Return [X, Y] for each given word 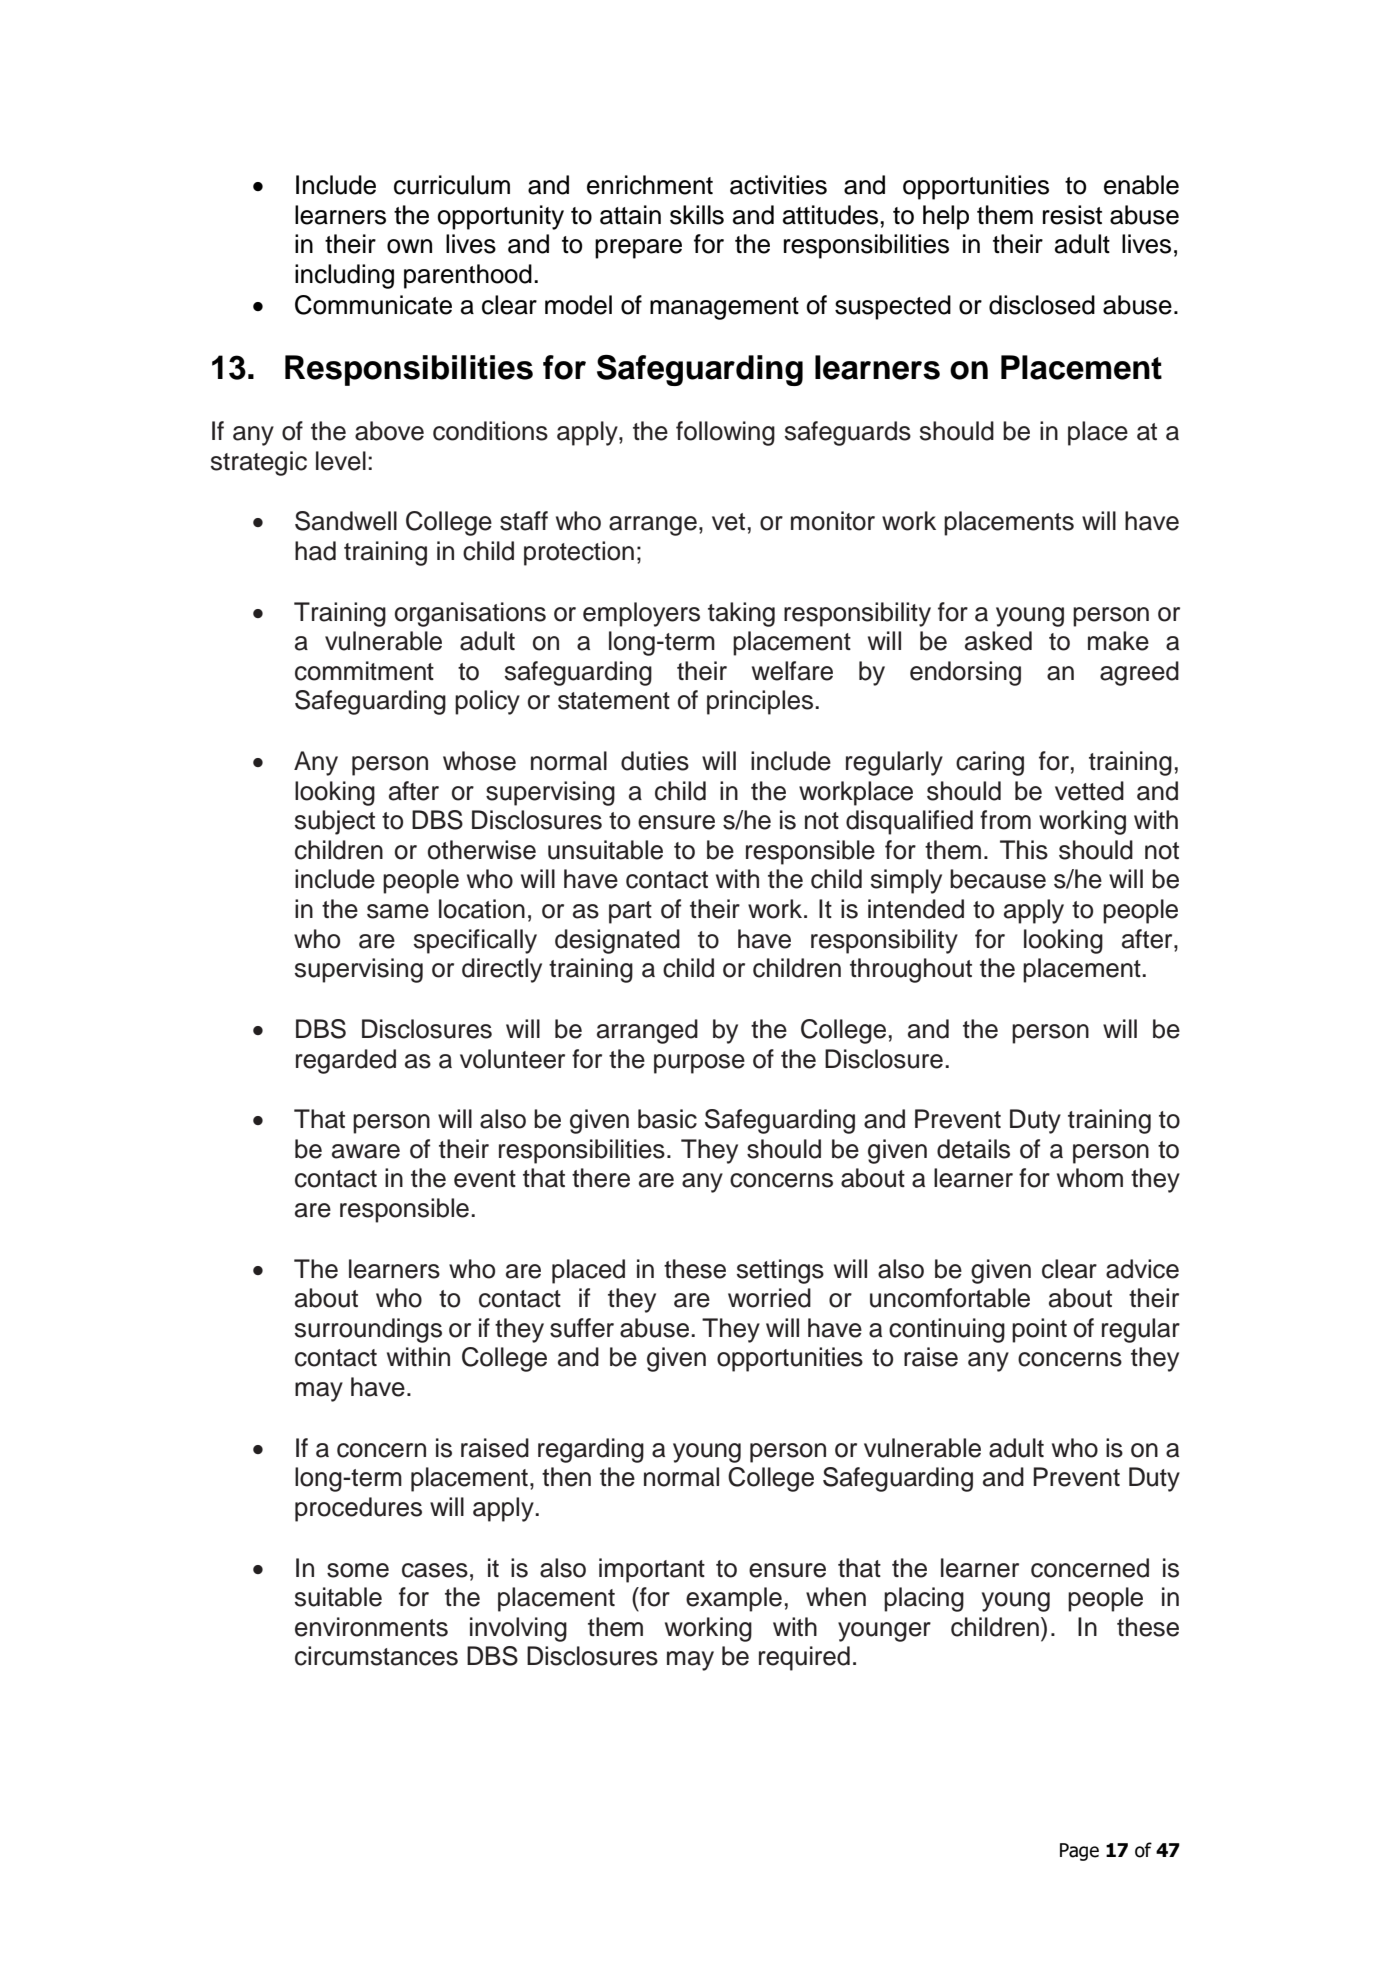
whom [1090, 1178]
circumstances [376, 1656]
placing [924, 1599]
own [409, 246]
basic [667, 1119]
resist [1072, 215]
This [1024, 850]
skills [697, 215]
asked [998, 641]
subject [335, 822]
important [652, 1570]
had [315, 551]
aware [366, 1151]
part [630, 912]
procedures [358, 1509]
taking [741, 614]
